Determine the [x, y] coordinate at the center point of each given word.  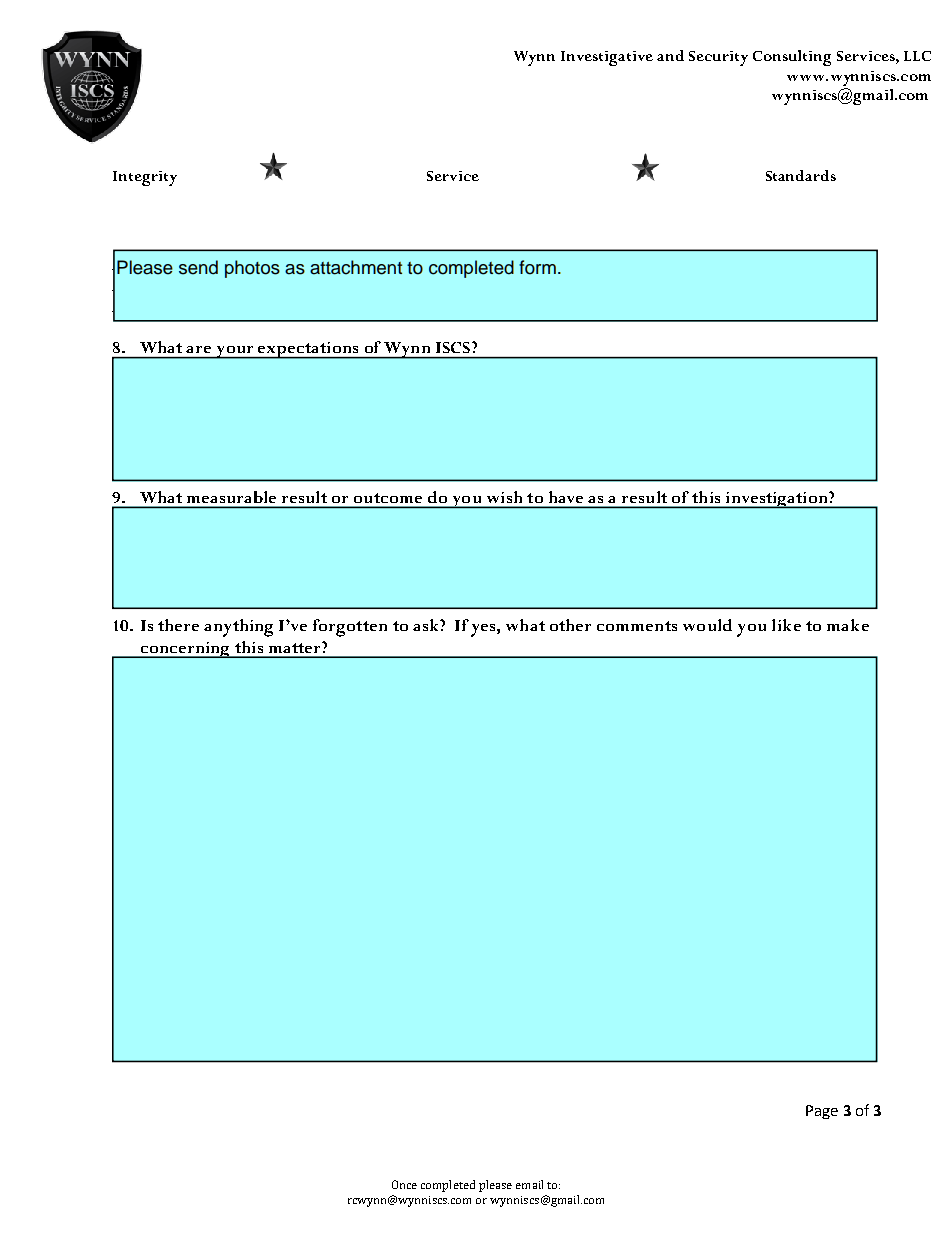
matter [296, 647]
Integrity [145, 178]
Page [822, 1112]
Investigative [607, 58]
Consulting [792, 58]
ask [427, 625]
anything [238, 628]
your [235, 352]
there [178, 625]
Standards [801, 175]
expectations [308, 350]
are [198, 349]
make [848, 625]
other [570, 625]
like [786, 625]
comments [637, 626]
